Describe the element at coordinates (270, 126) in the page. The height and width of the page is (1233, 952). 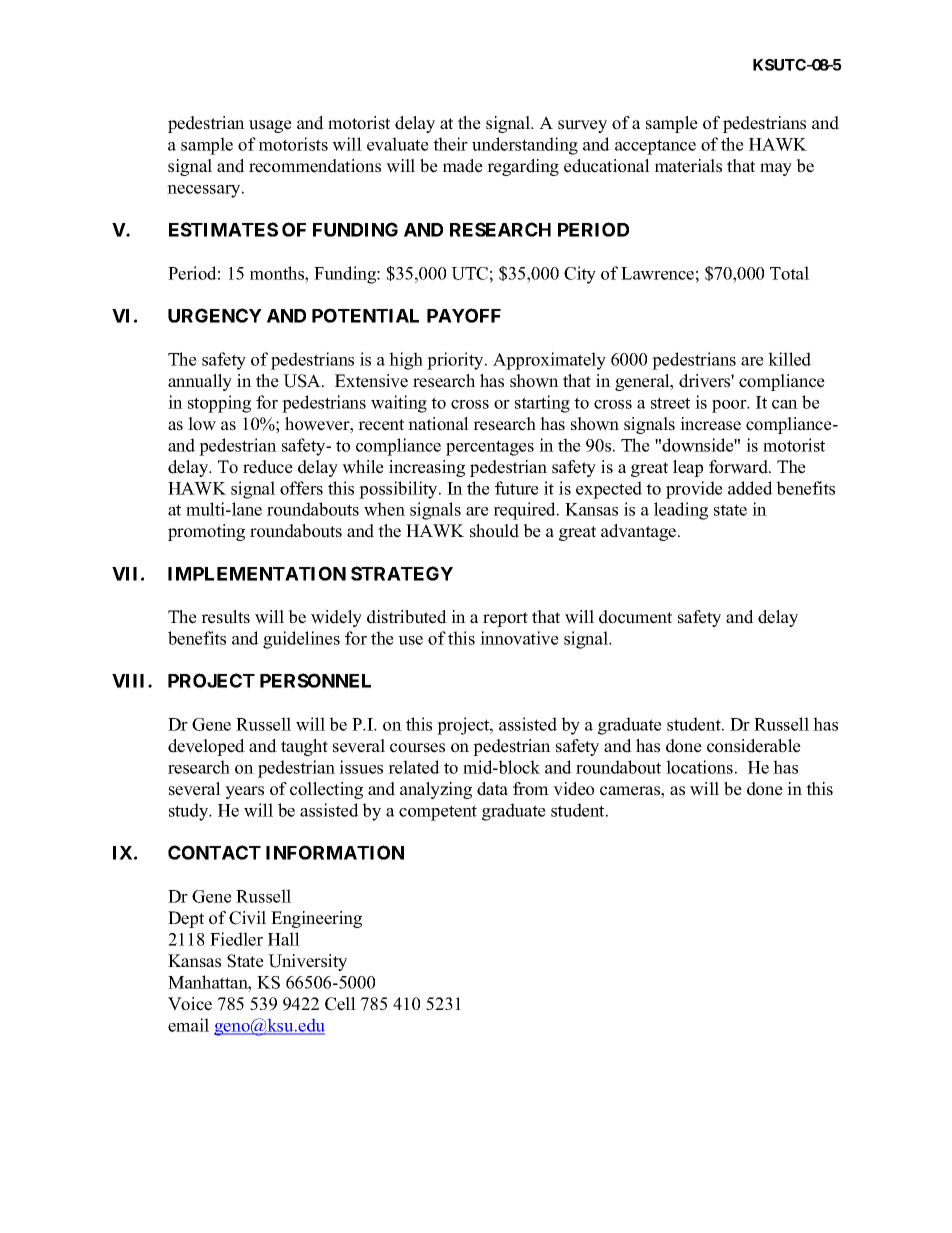
I see `usage` at that location.
